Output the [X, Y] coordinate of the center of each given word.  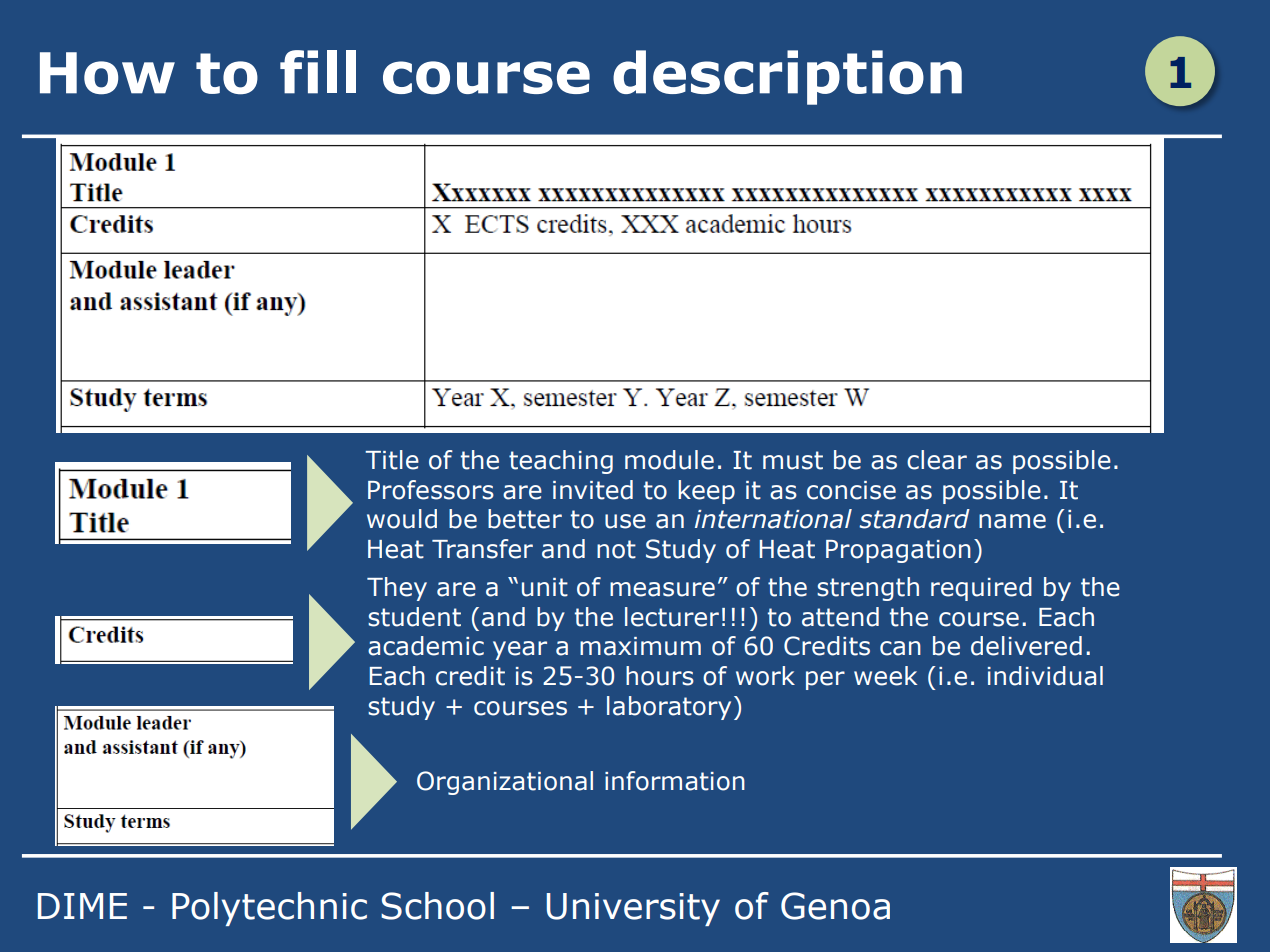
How [107, 73]
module [669, 460]
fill [318, 72]
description [787, 77]
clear [937, 460]
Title [392, 460]
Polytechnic [269, 909]
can [900, 648]
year [520, 650]
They [397, 589]
